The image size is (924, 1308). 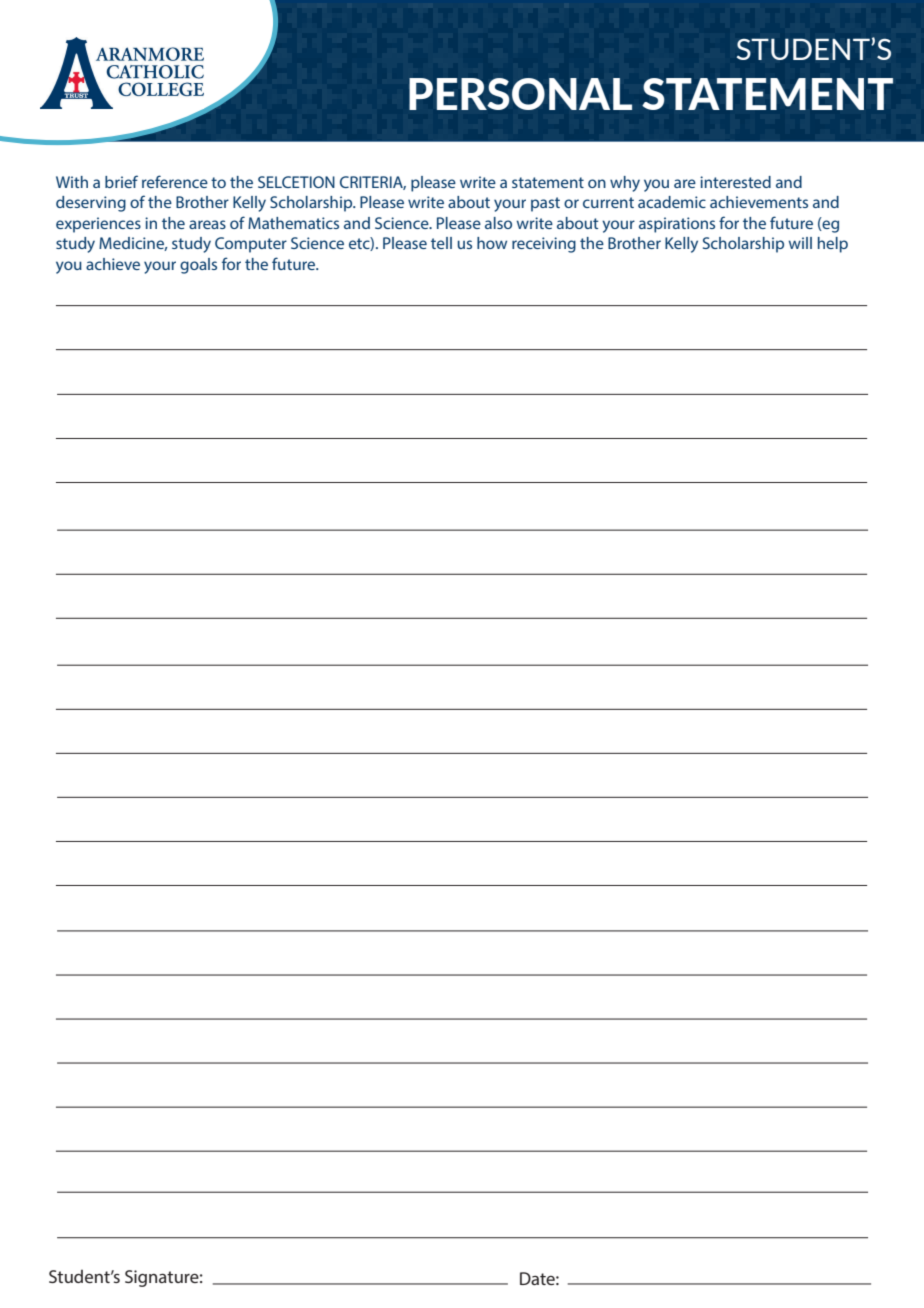 I want to click on PERSONAL, so click(x=520, y=94).
